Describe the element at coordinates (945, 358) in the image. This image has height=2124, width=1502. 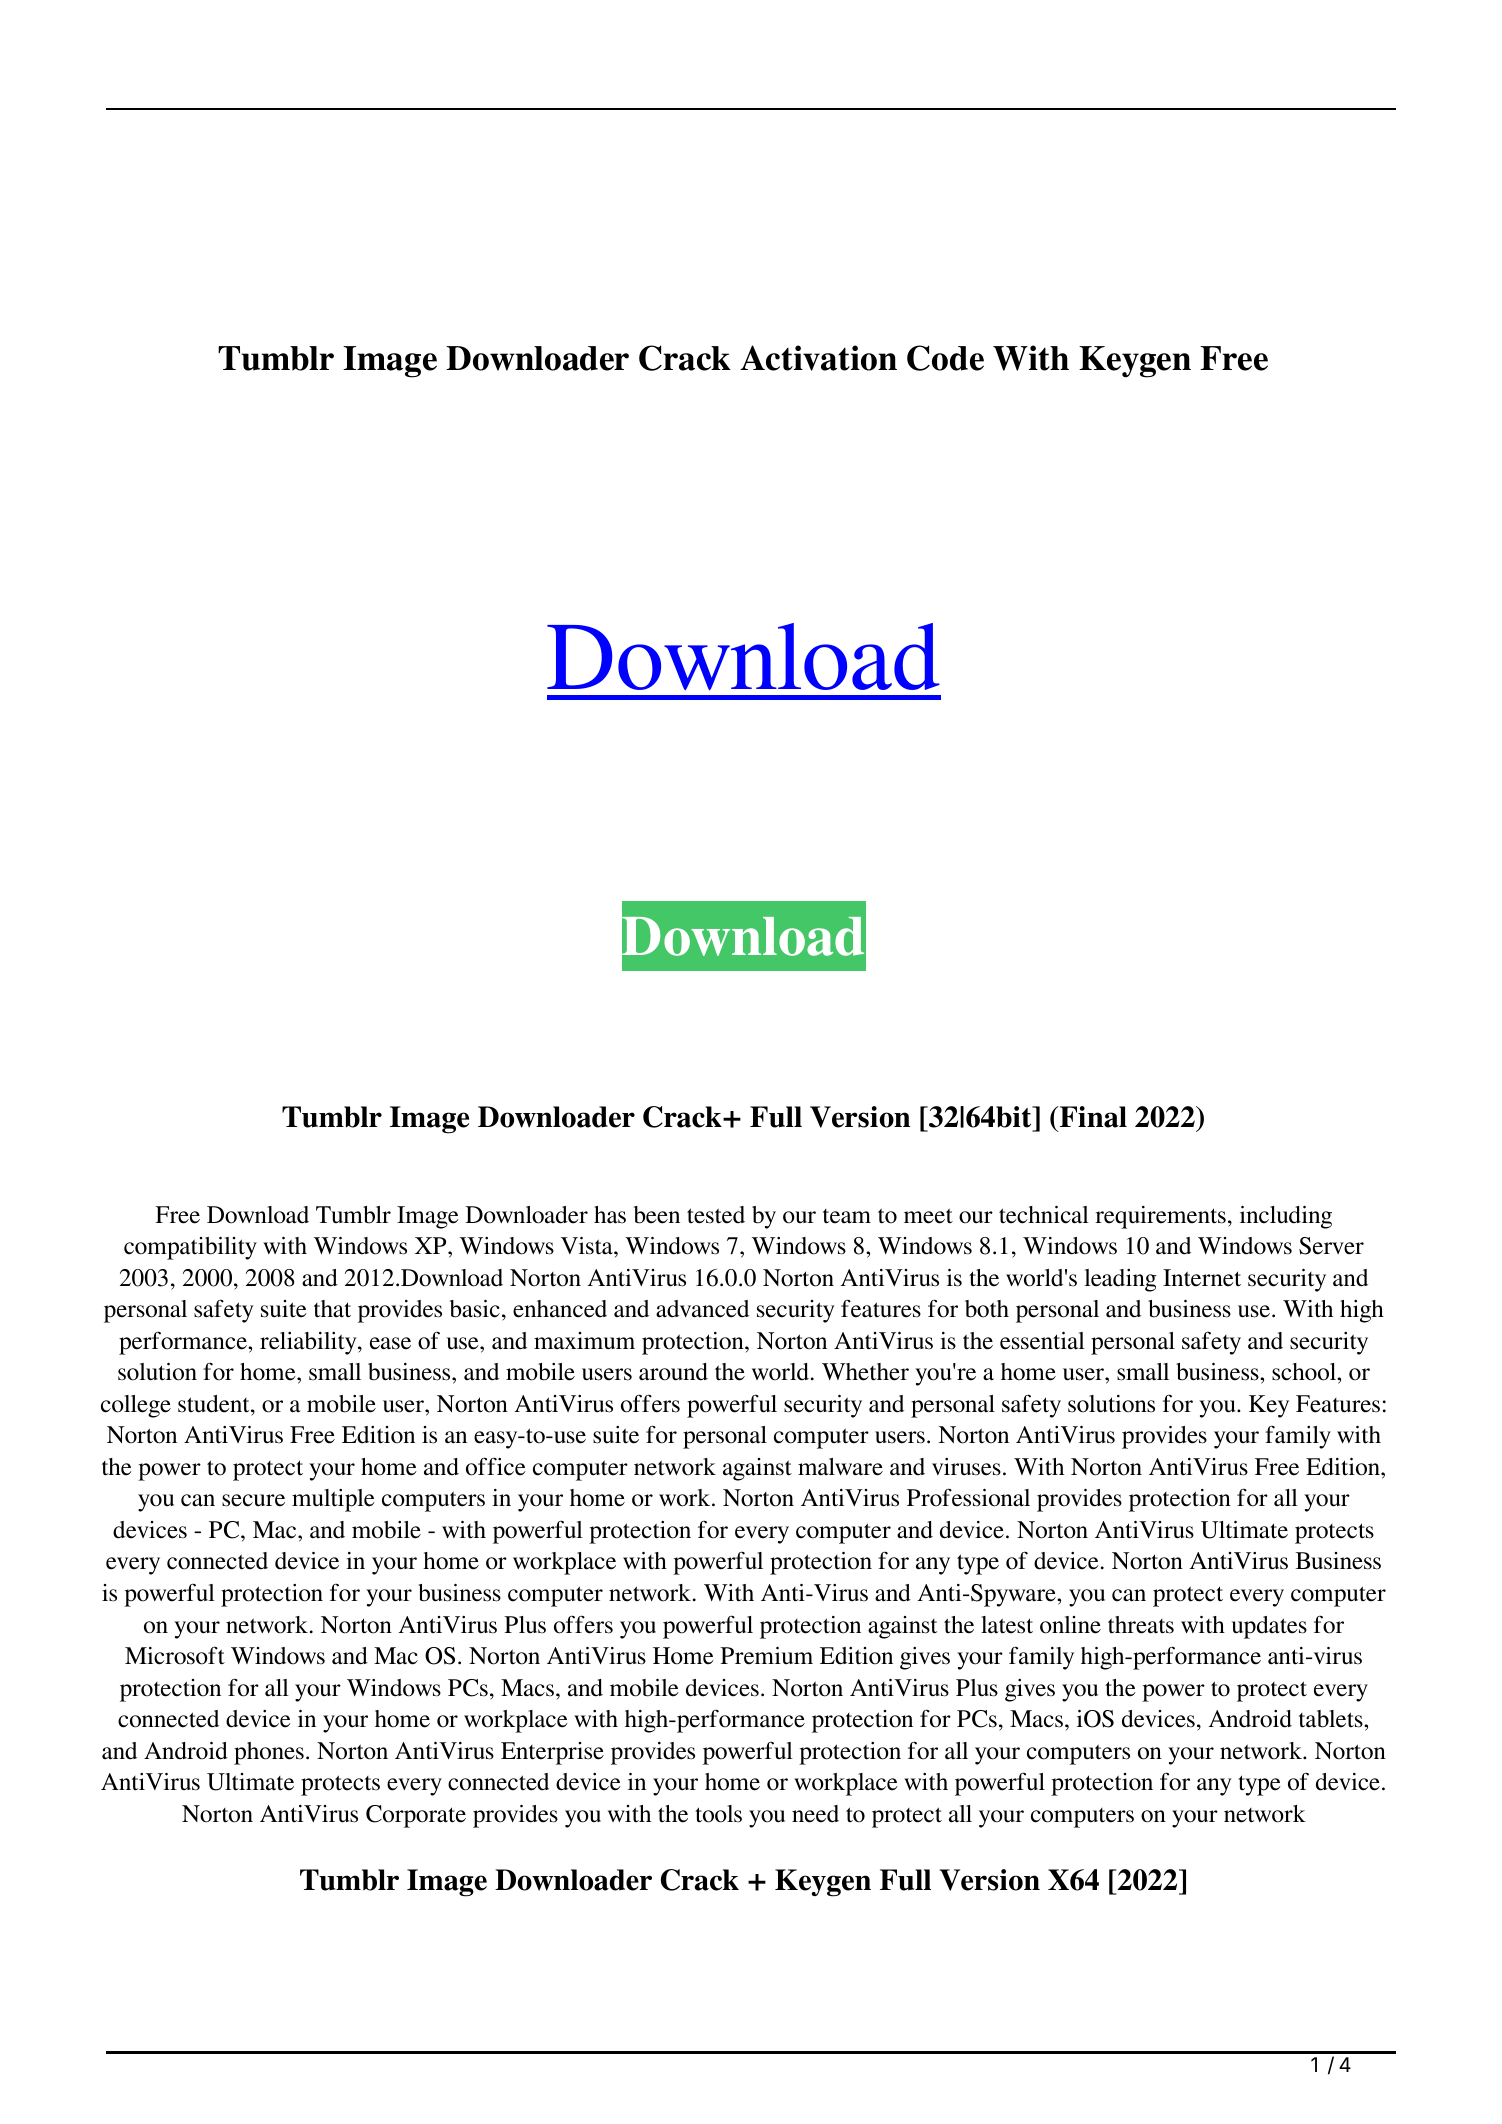
I see `Code` at that location.
